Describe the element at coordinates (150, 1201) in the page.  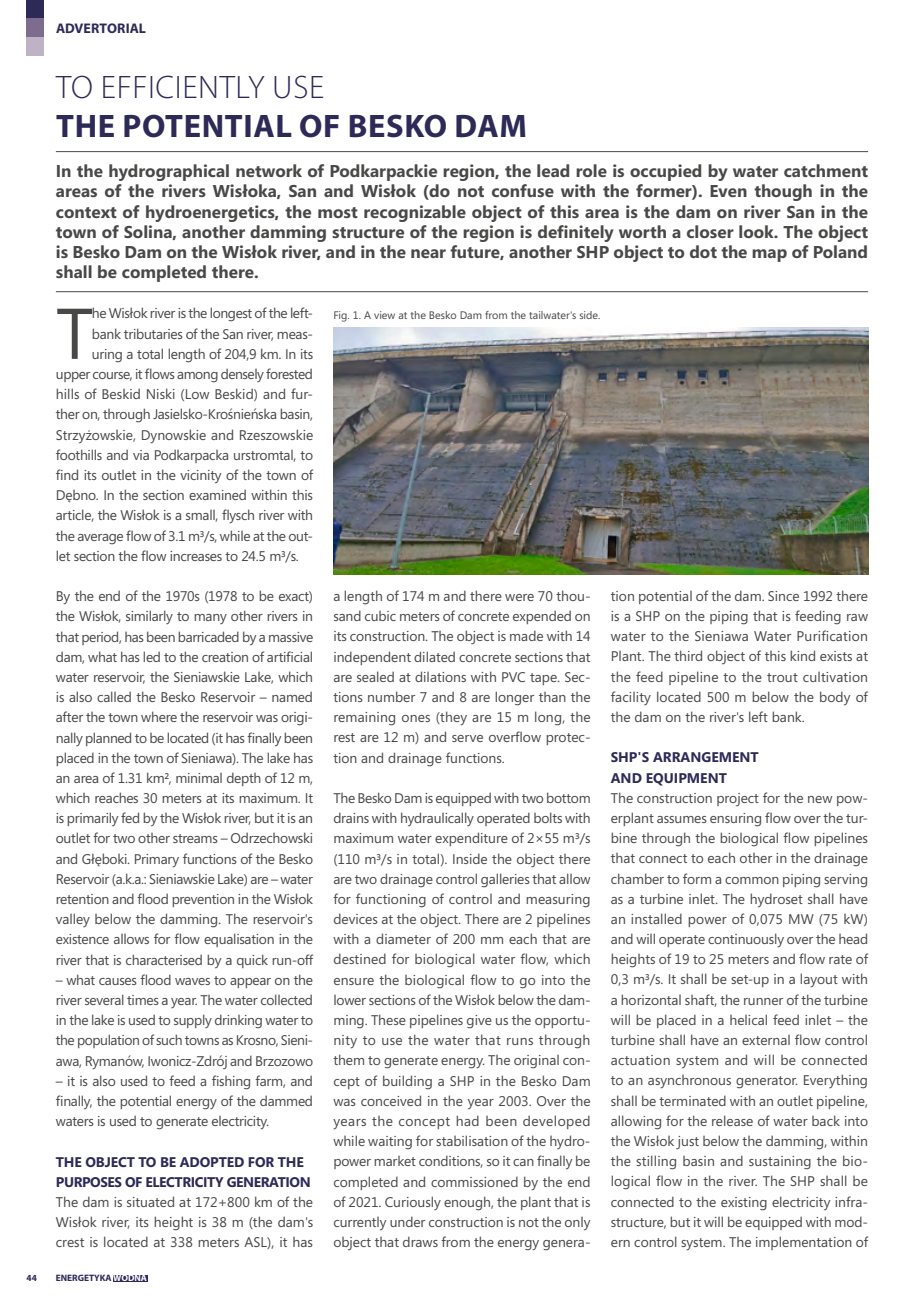
I see `situated` at that location.
